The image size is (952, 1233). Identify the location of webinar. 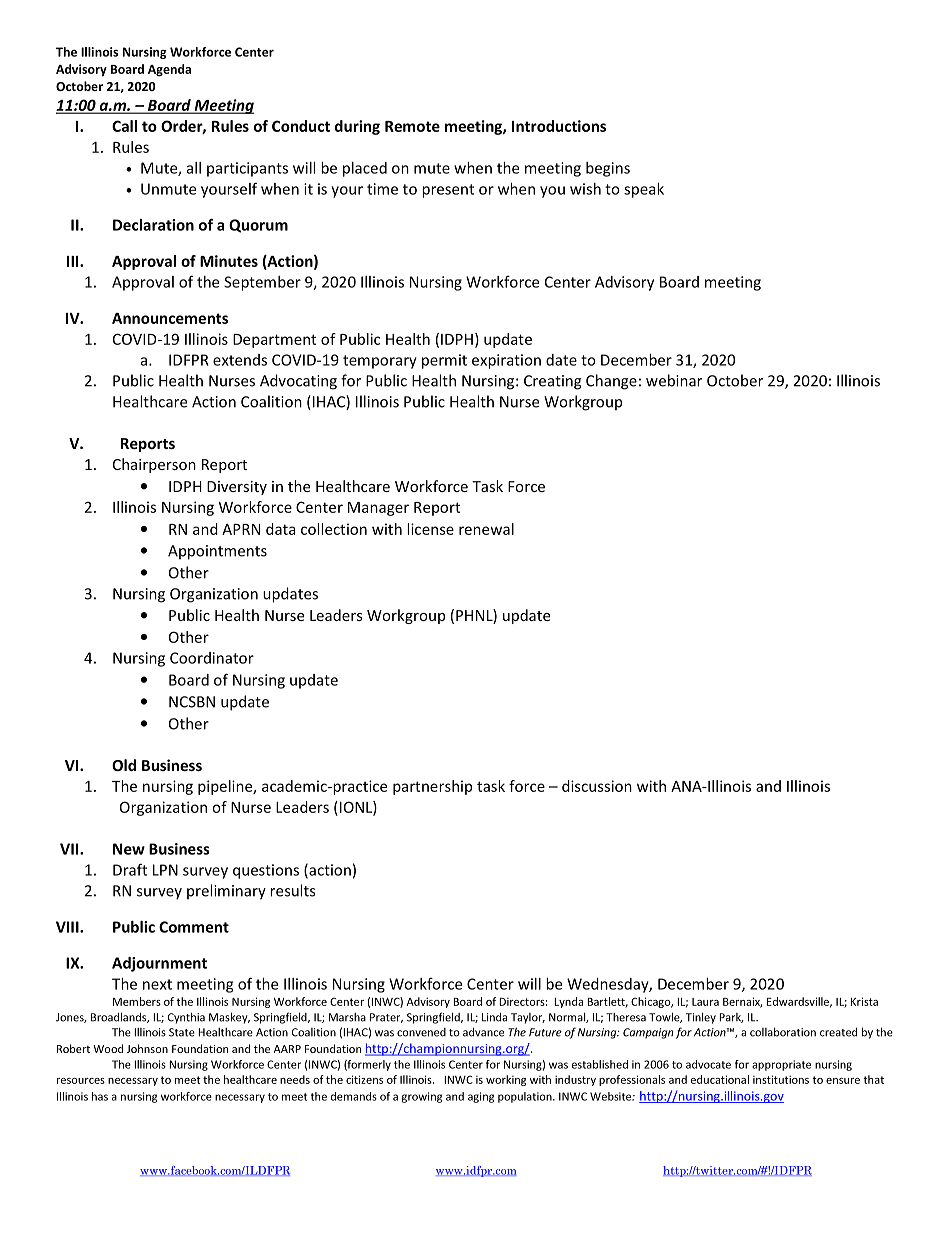
(674, 380).
